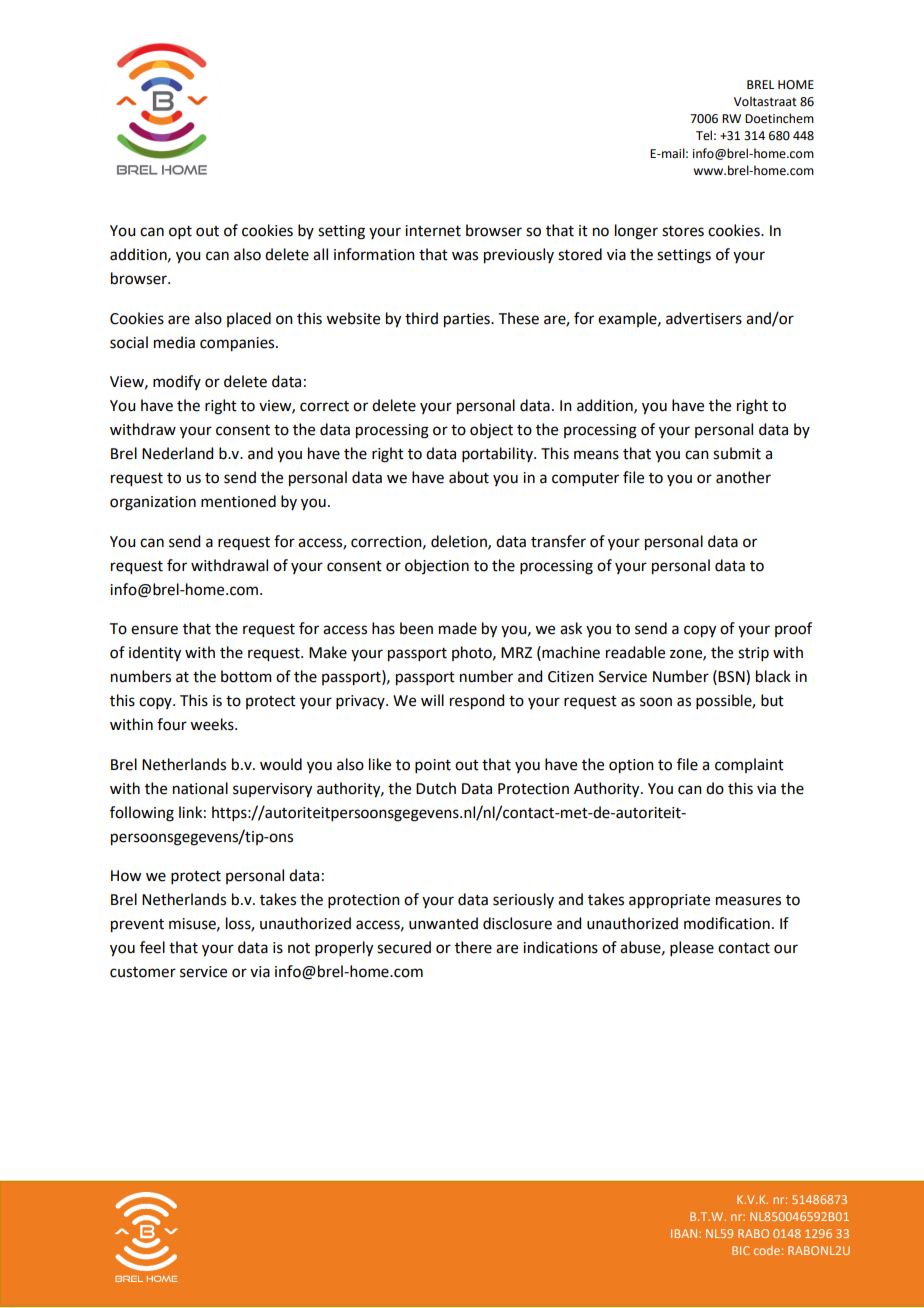  What do you see at coordinates (743, 477) in the screenshot?
I see `another` at bounding box center [743, 477].
